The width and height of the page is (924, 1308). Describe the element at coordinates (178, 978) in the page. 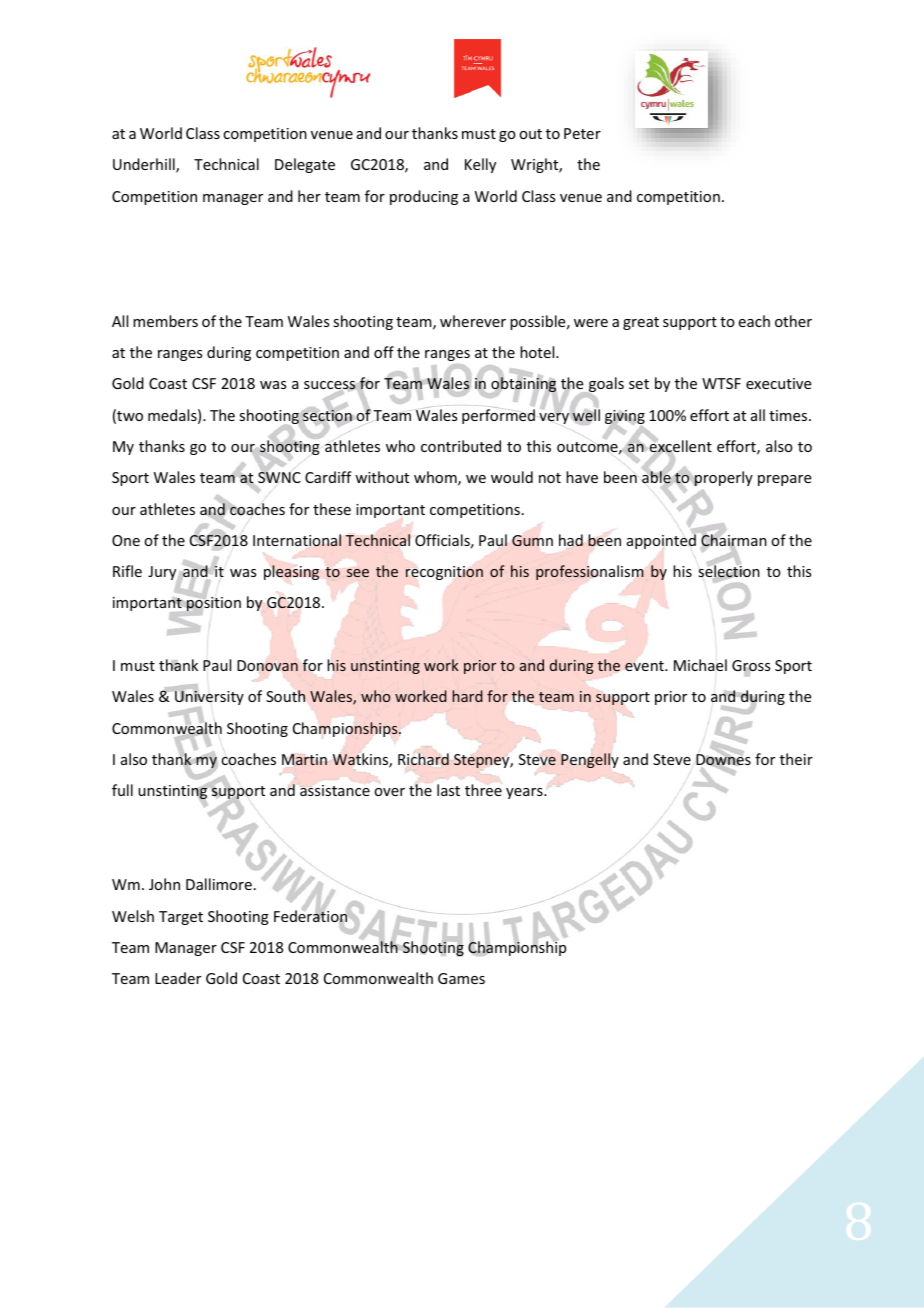

I see `Leader` at that location.
